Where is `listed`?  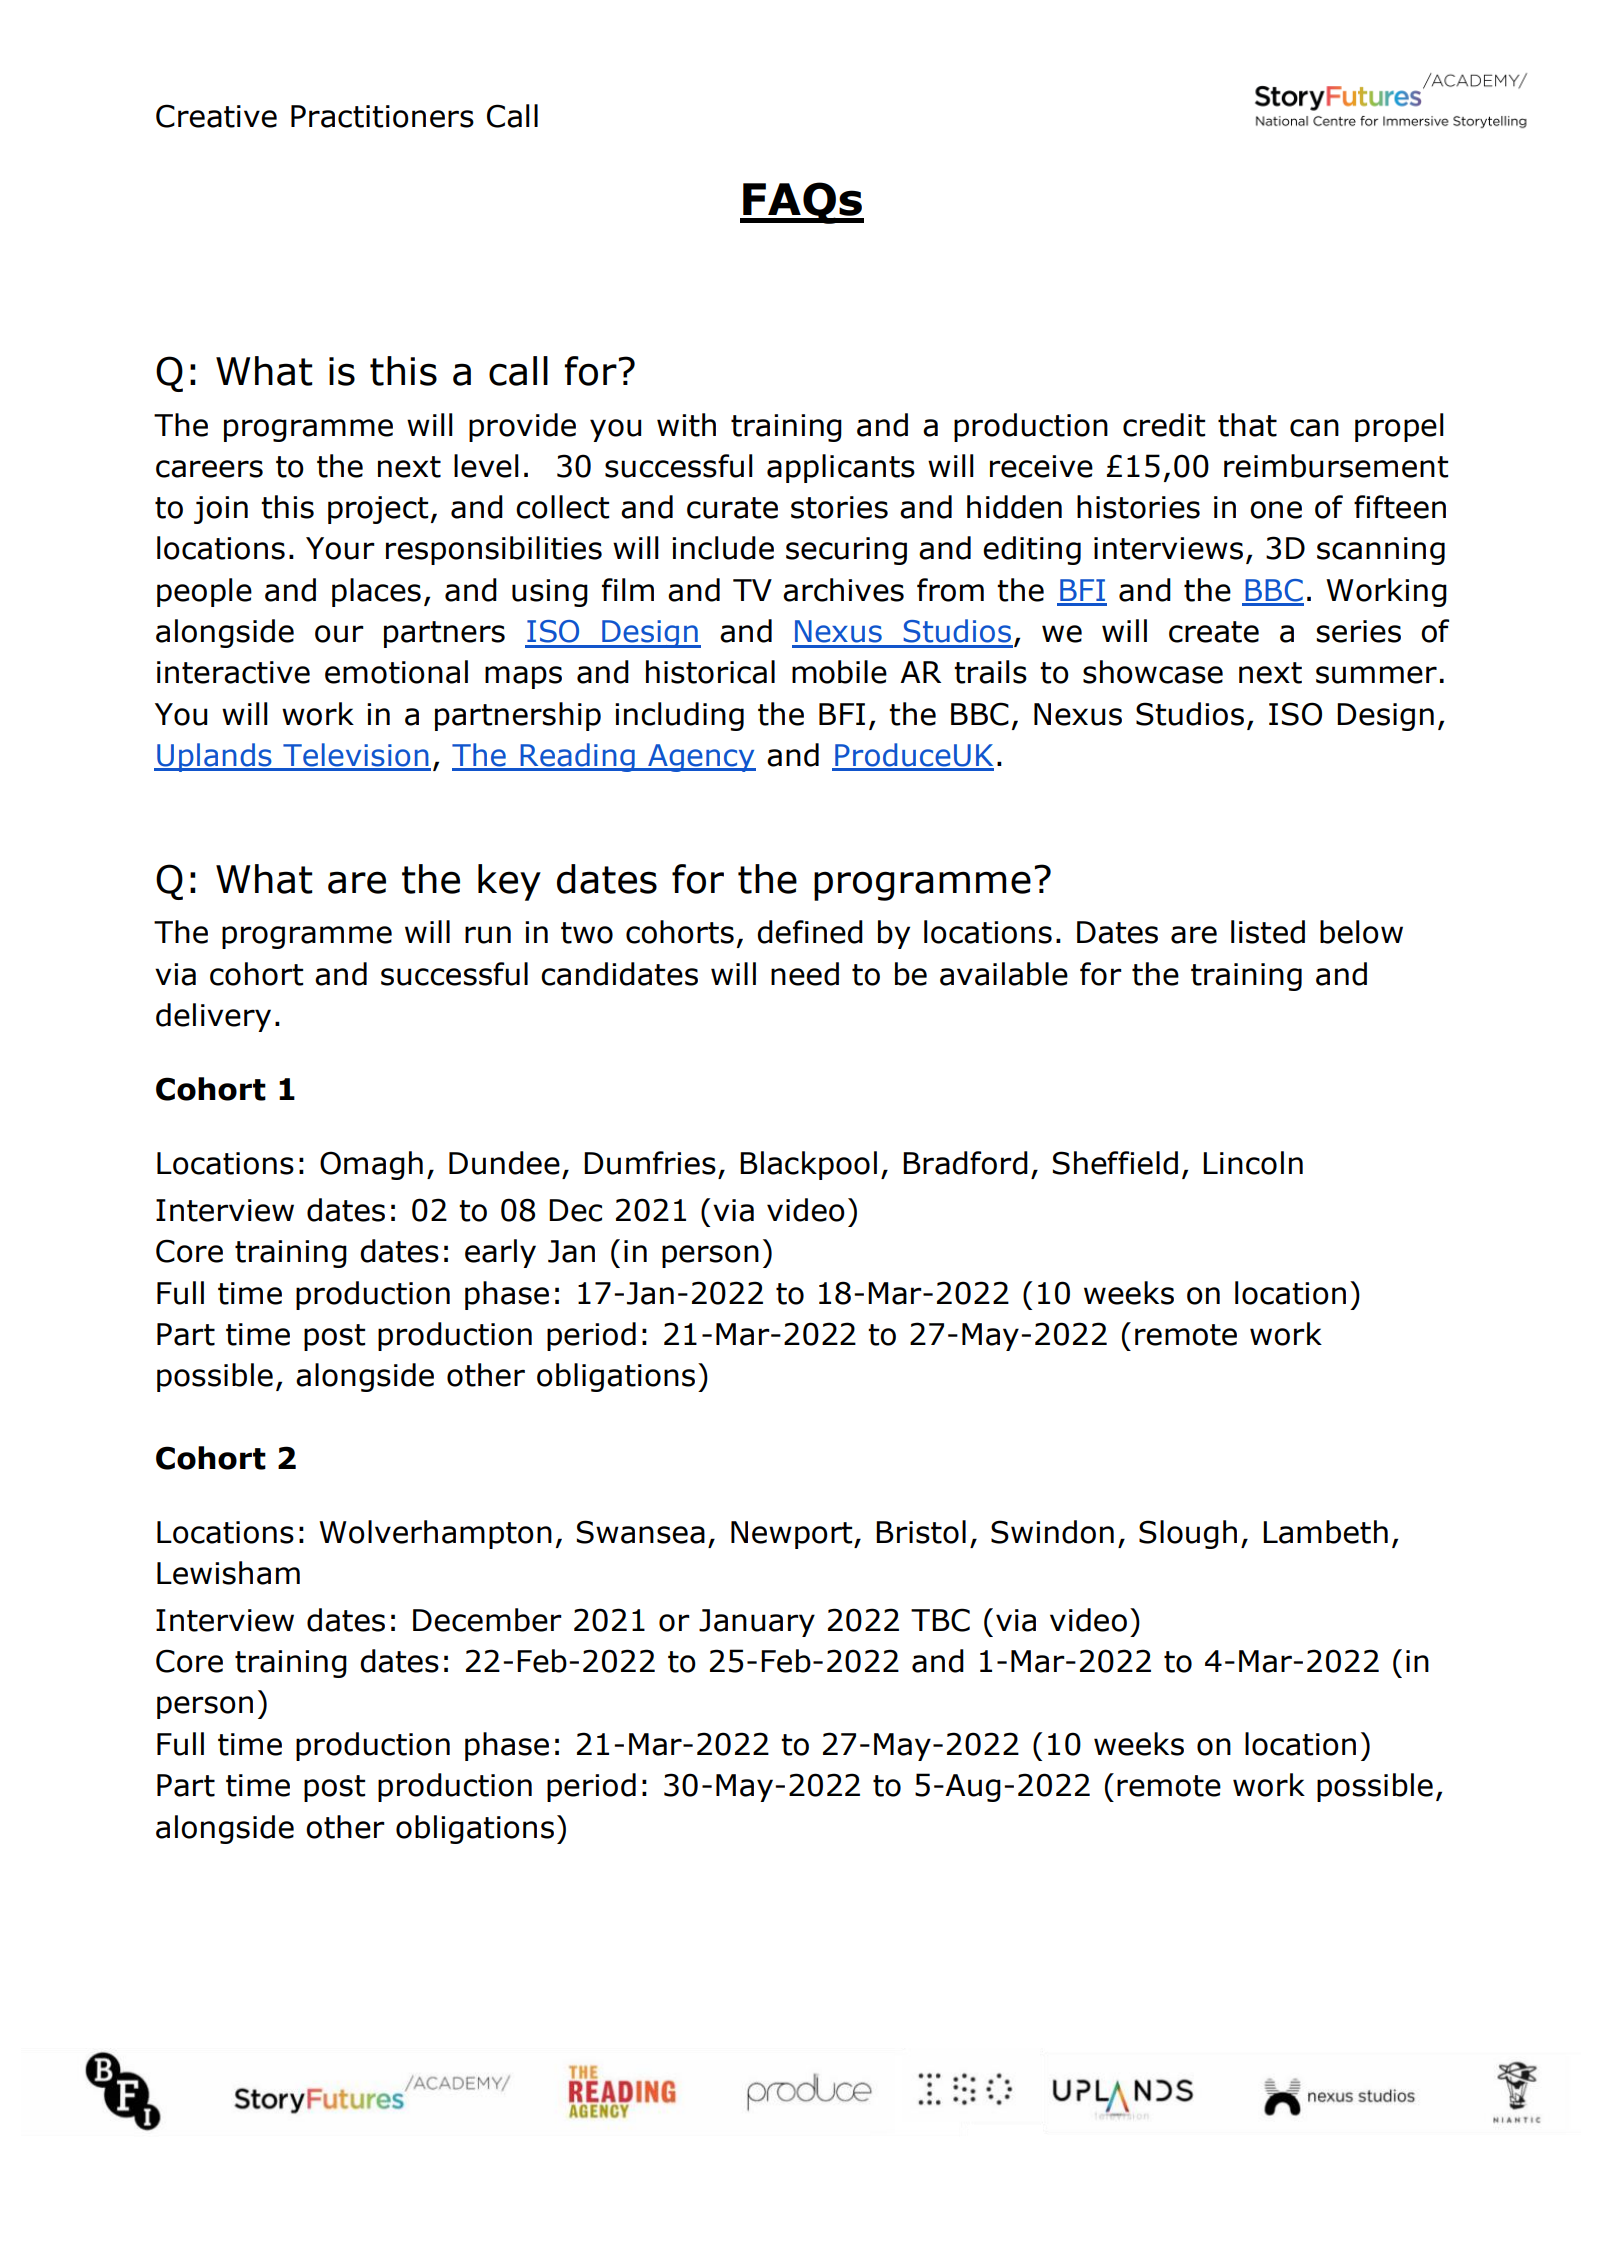
listed is located at coordinates (1268, 932).
